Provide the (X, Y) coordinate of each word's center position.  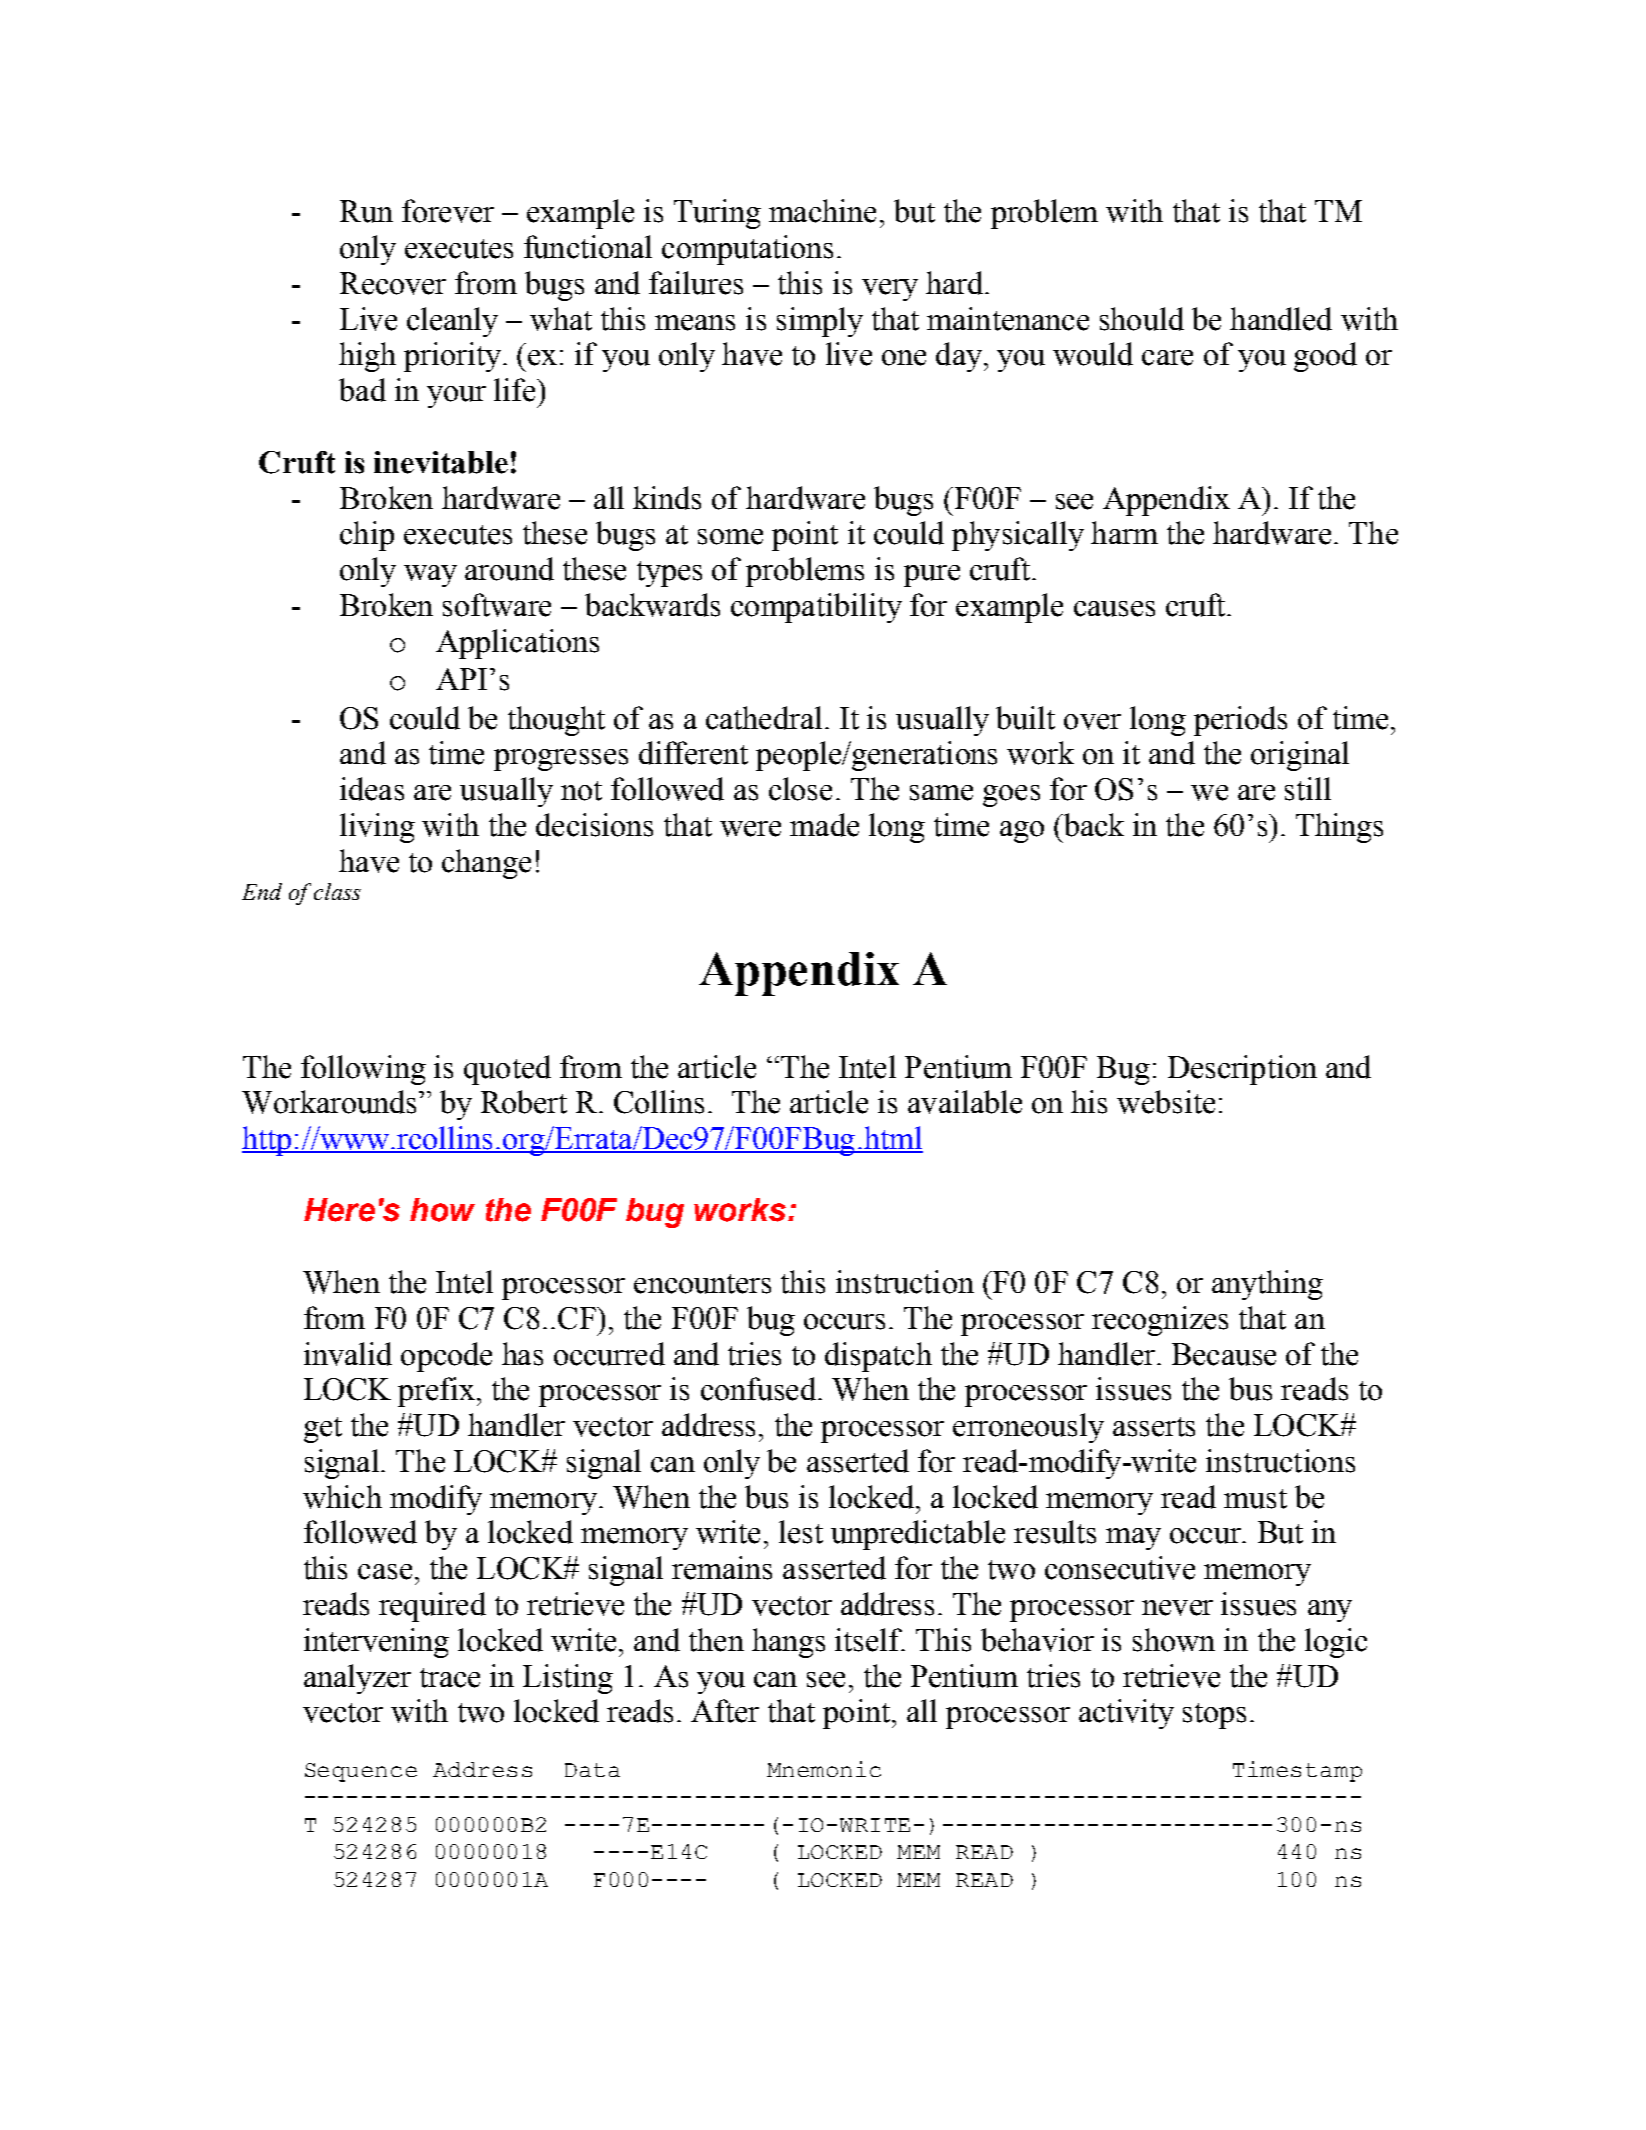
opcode (446, 1357)
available (965, 1102)
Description (1242, 1070)
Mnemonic (824, 1769)
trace (450, 1678)
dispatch (878, 1357)
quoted (507, 1070)
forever (448, 211)
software (497, 605)
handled (1281, 319)
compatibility (816, 608)
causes (1114, 609)
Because (1224, 1354)
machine (822, 211)
